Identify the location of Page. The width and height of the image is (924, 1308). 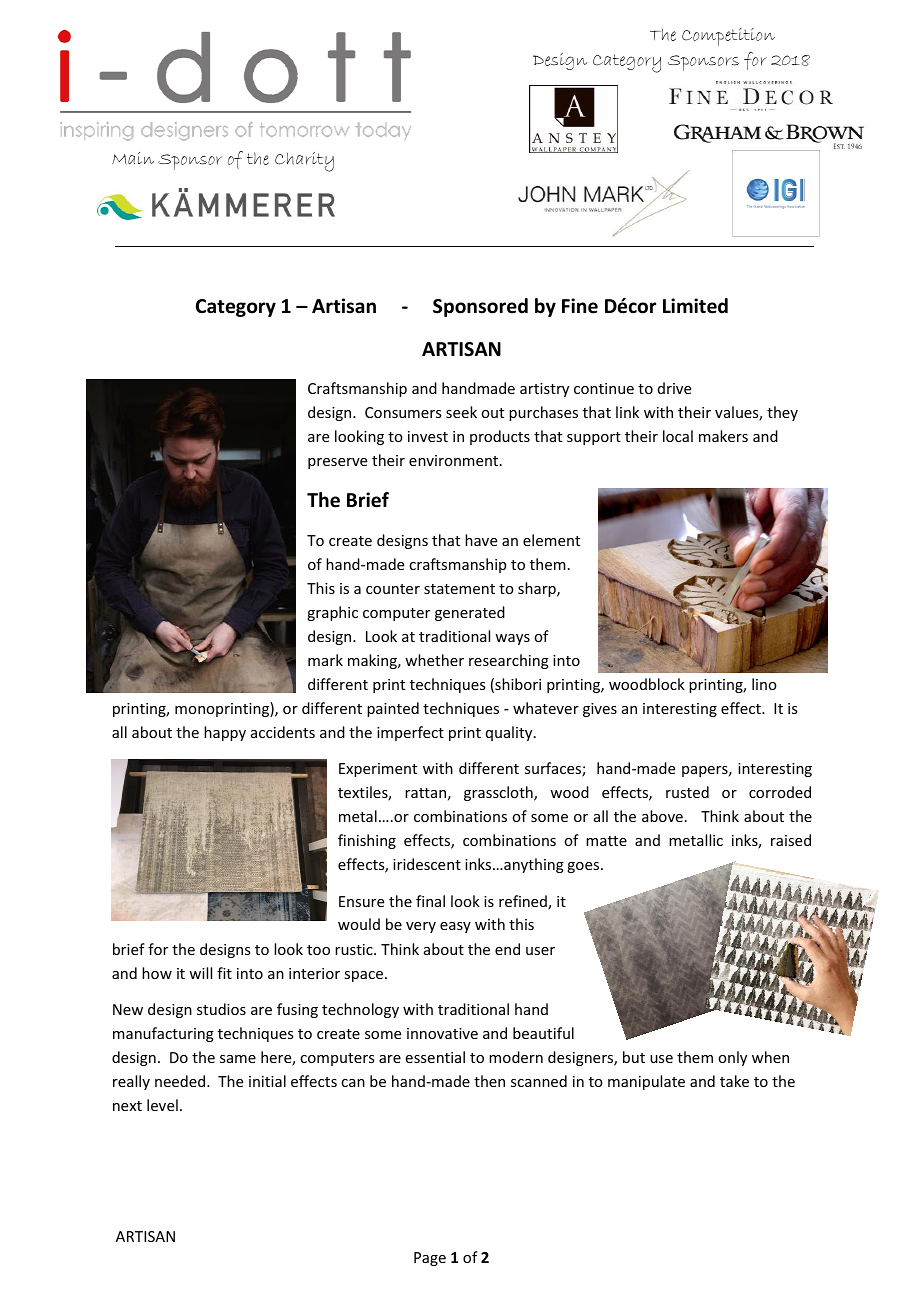
(430, 1259).
